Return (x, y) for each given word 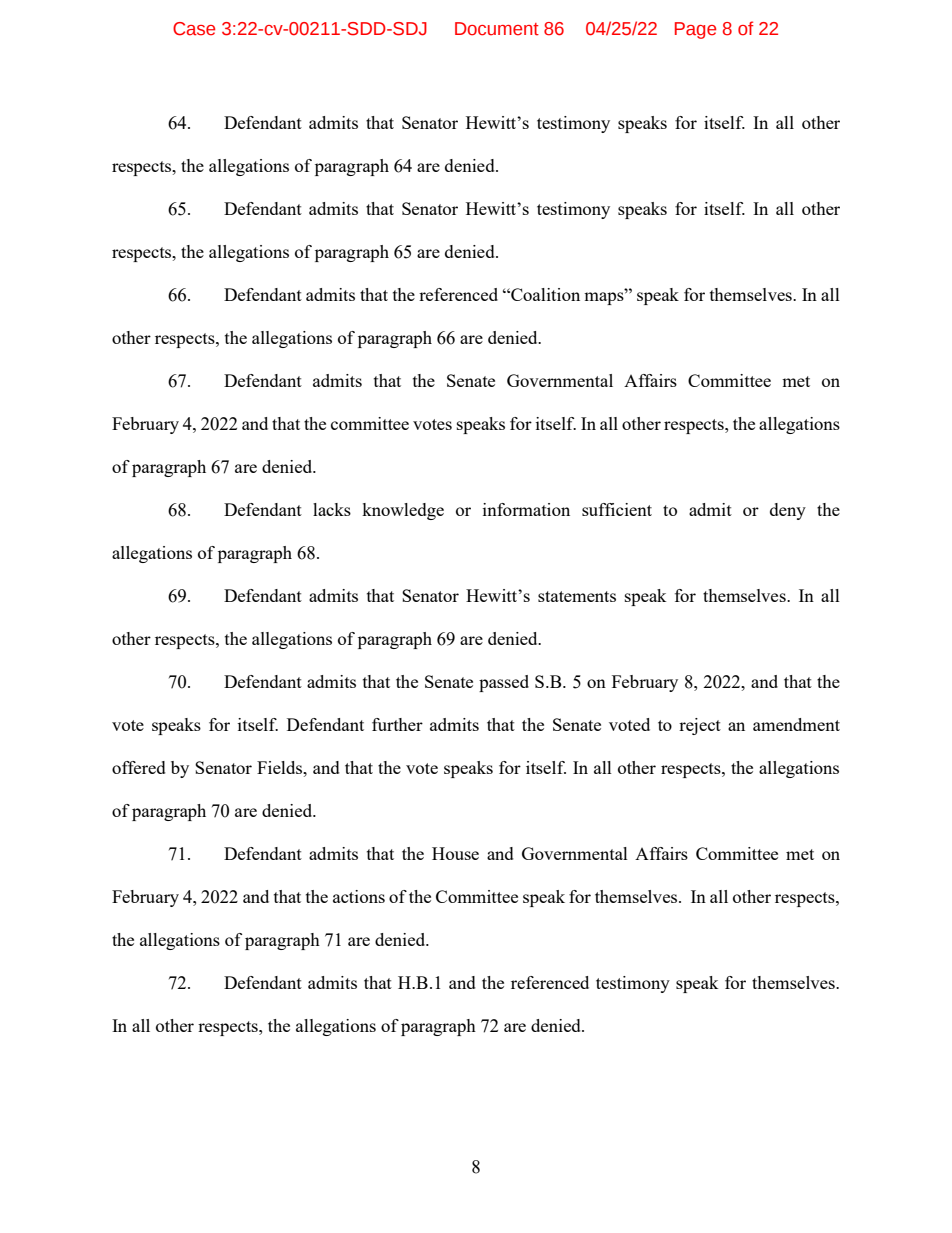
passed (504, 683)
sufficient (617, 509)
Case (194, 29)
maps (605, 297)
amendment (796, 724)
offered (139, 767)
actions (359, 896)
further (397, 724)
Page (695, 30)
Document (497, 29)
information (526, 509)
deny (788, 511)
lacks (332, 509)
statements (577, 596)
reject (700, 726)
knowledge (403, 511)
